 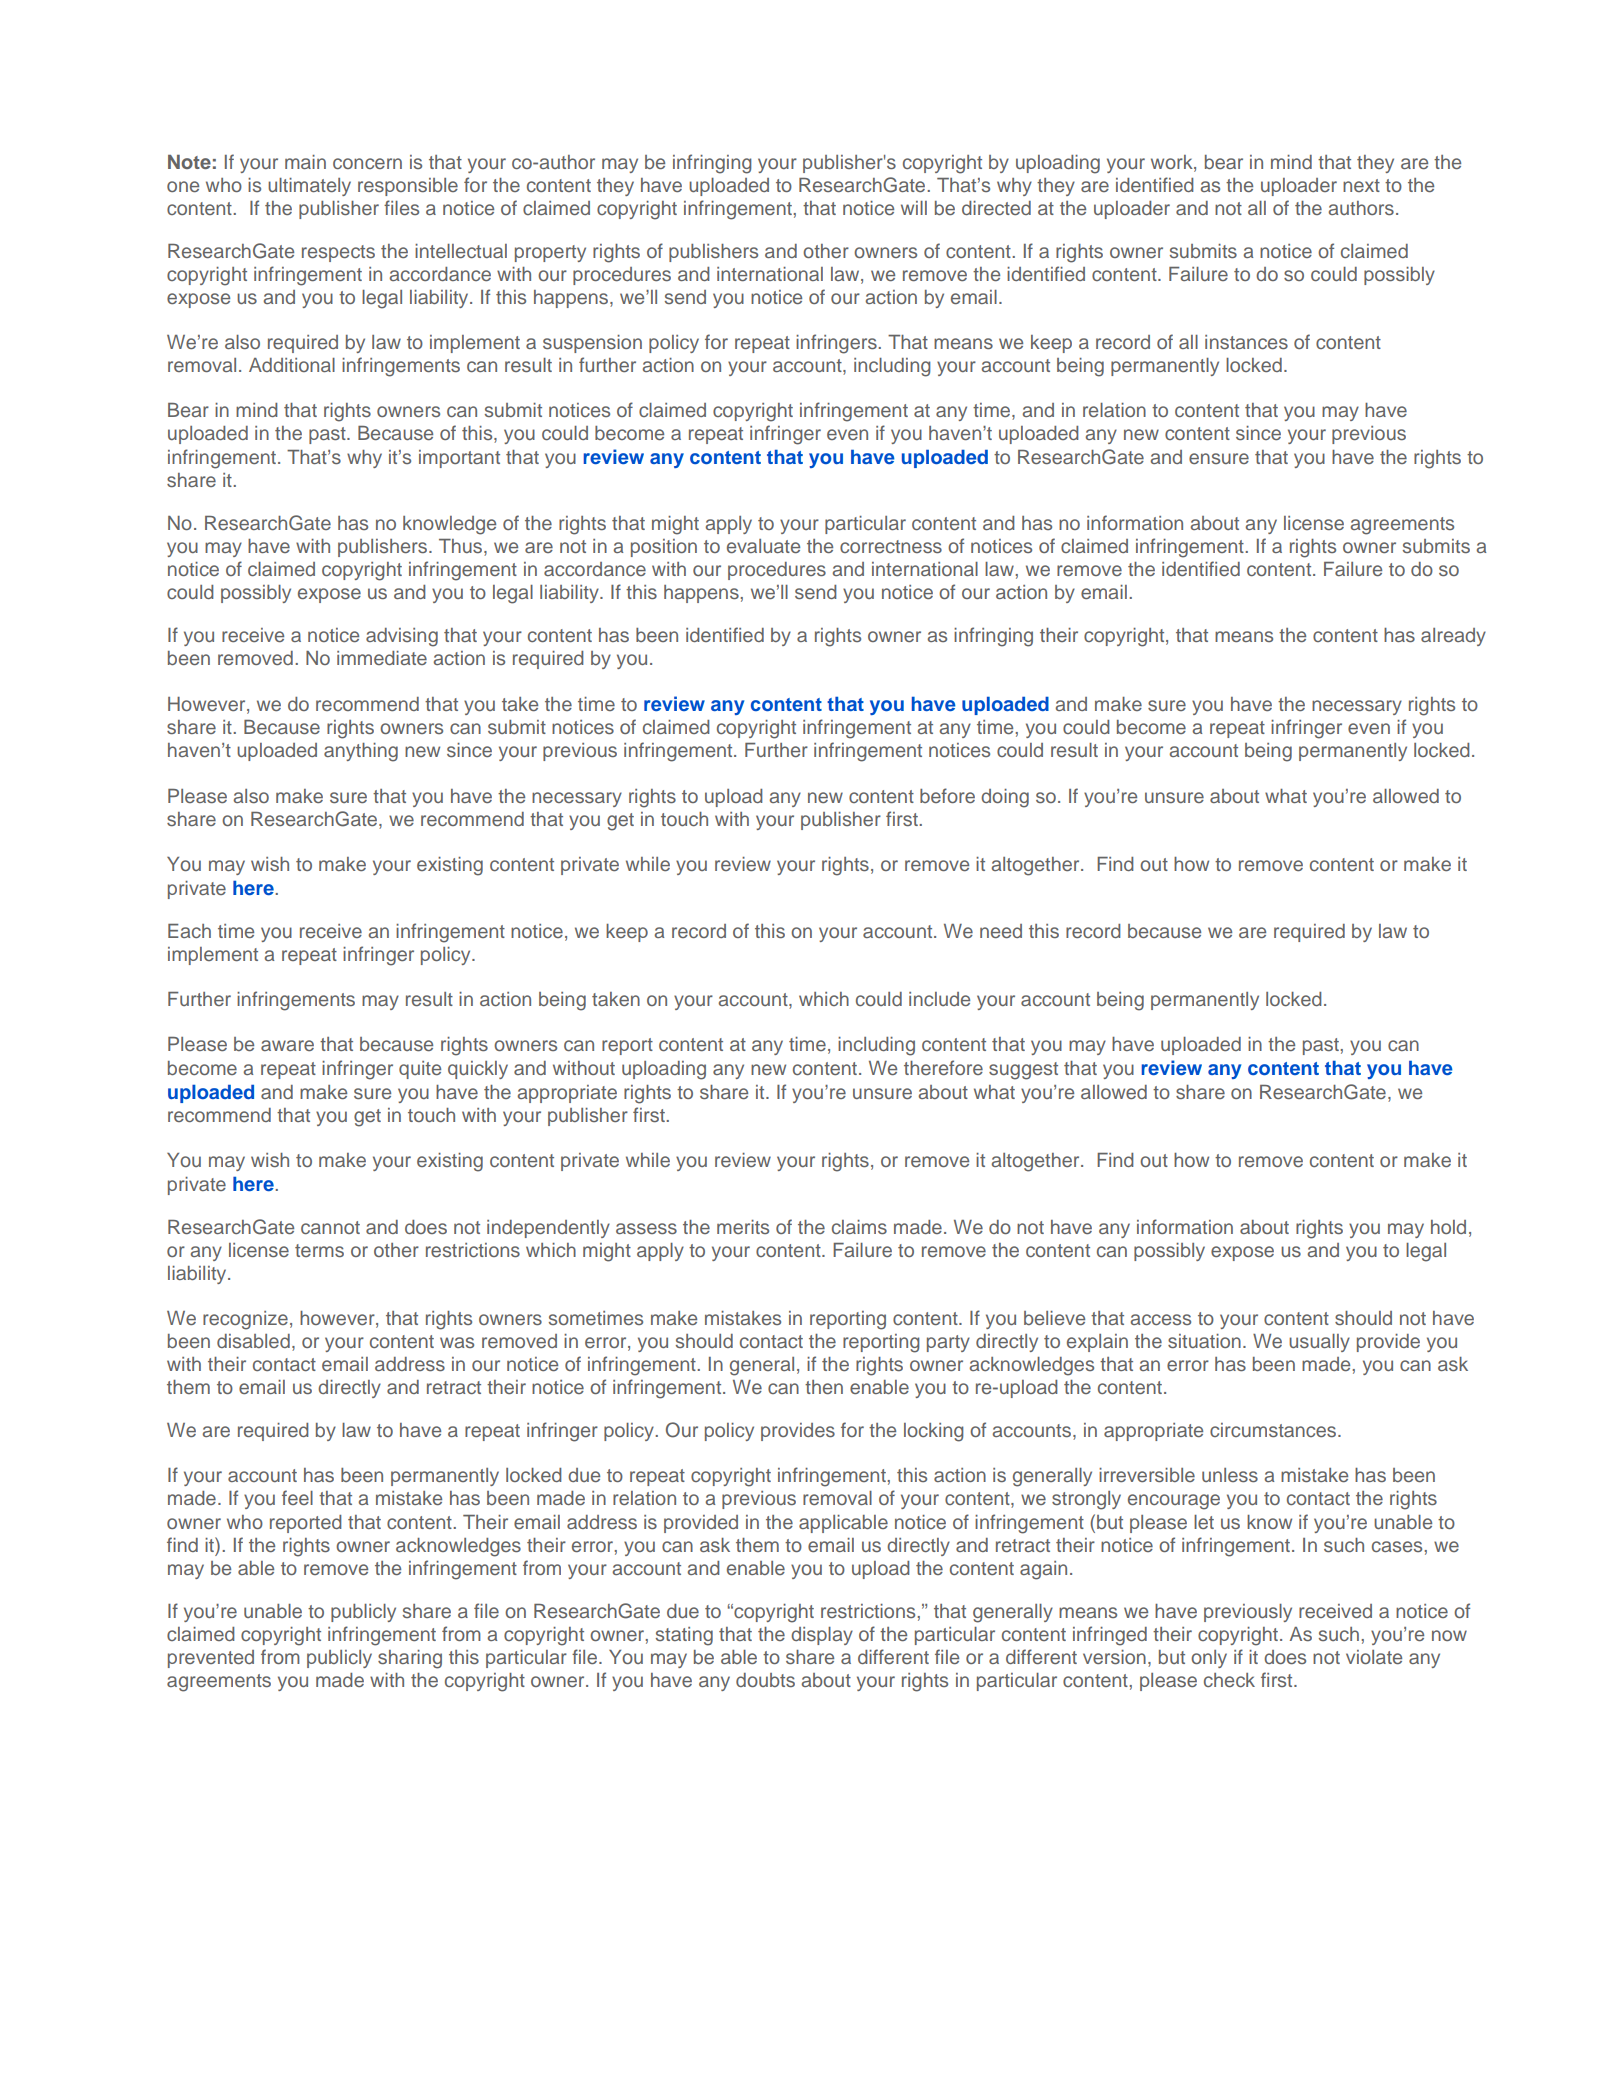 What do you see at coordinates (947, 795) in the screenshot?
I see `before` at bounding box center [947, 795].
